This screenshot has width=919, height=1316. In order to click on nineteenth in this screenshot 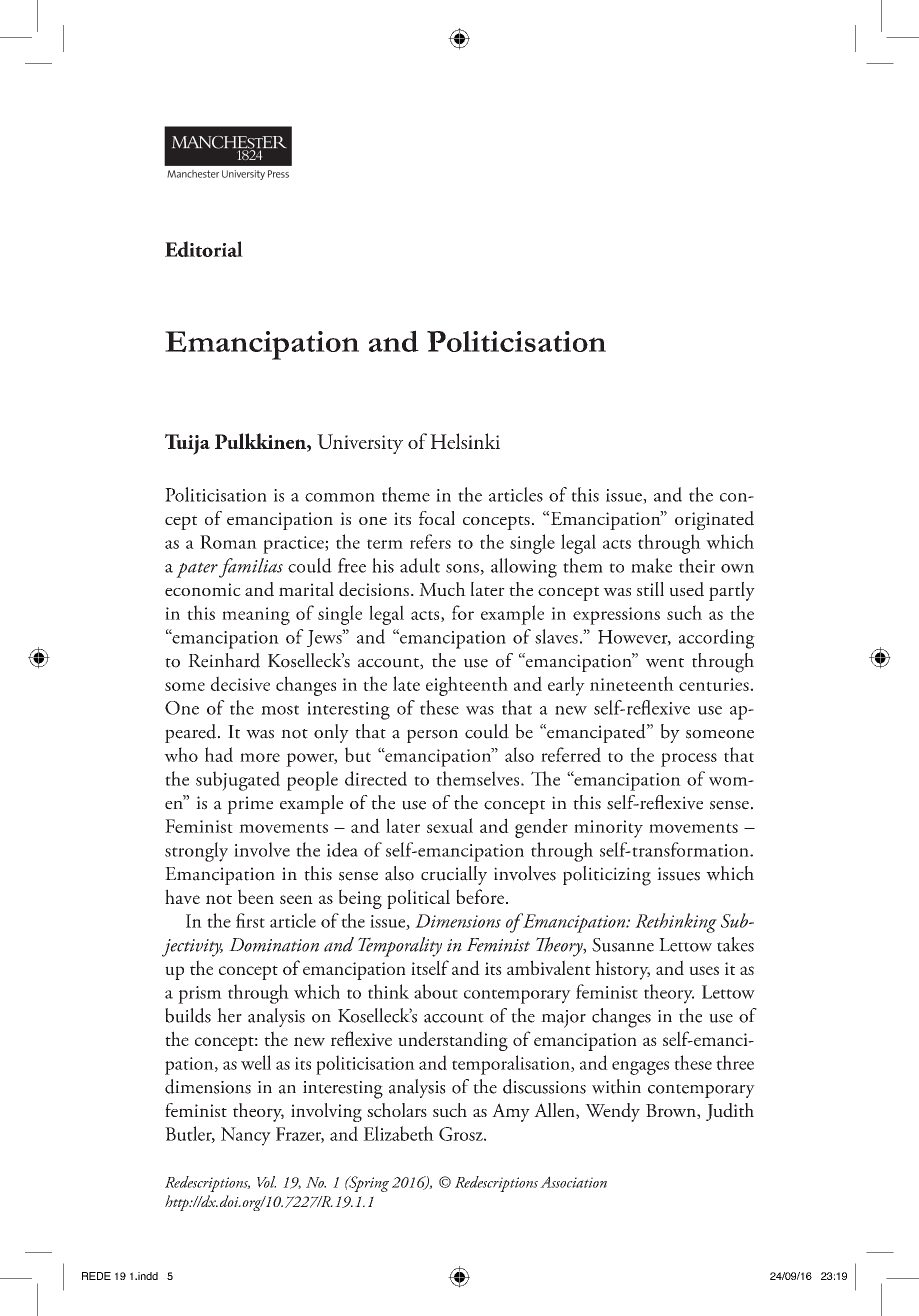, I will do `click(632, 683)`.
